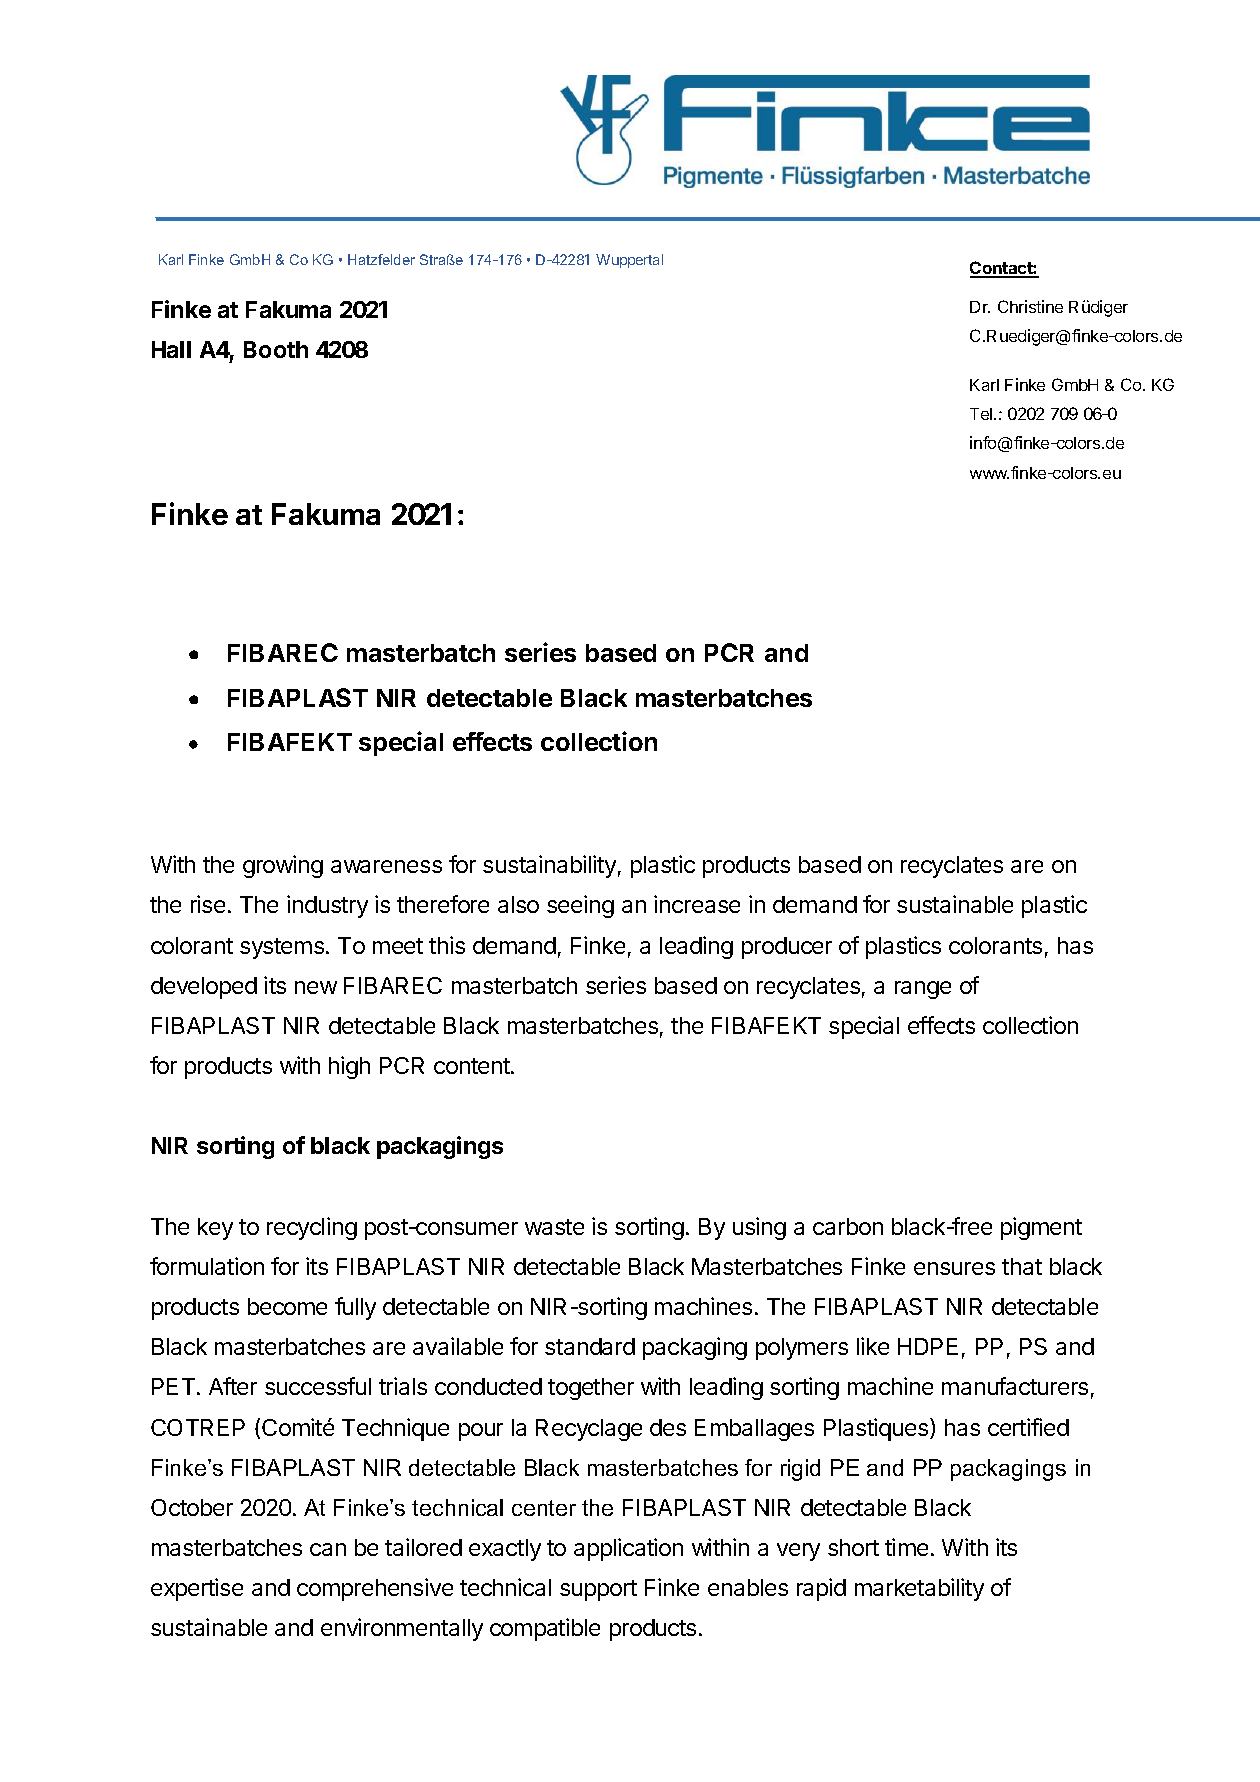  Describe the element at coordinates (1030, 306) in the screenshot. I see `Christine` at that location.
